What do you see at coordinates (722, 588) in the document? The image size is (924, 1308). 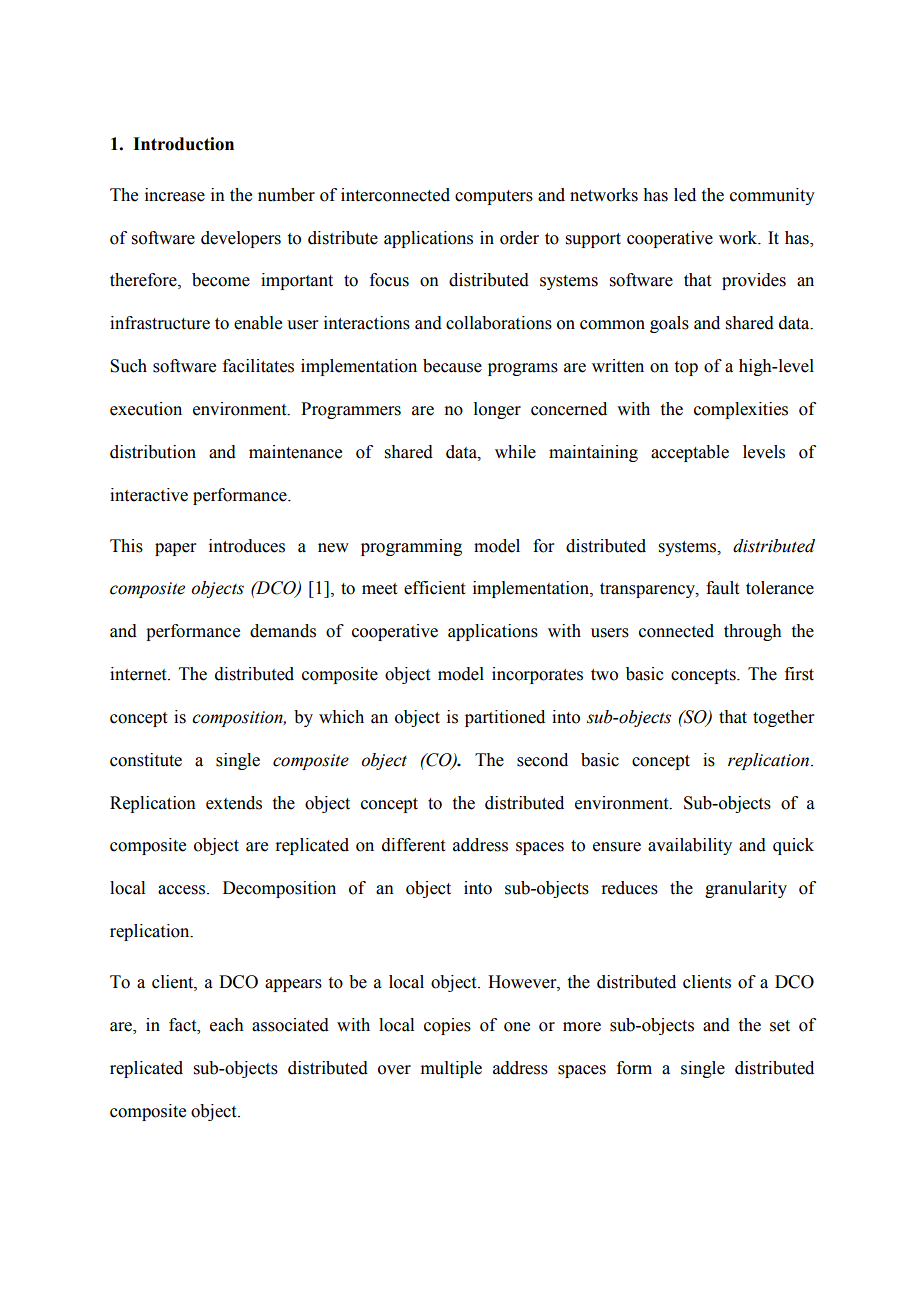 I see `fault` at bounding box center [722, 588].
